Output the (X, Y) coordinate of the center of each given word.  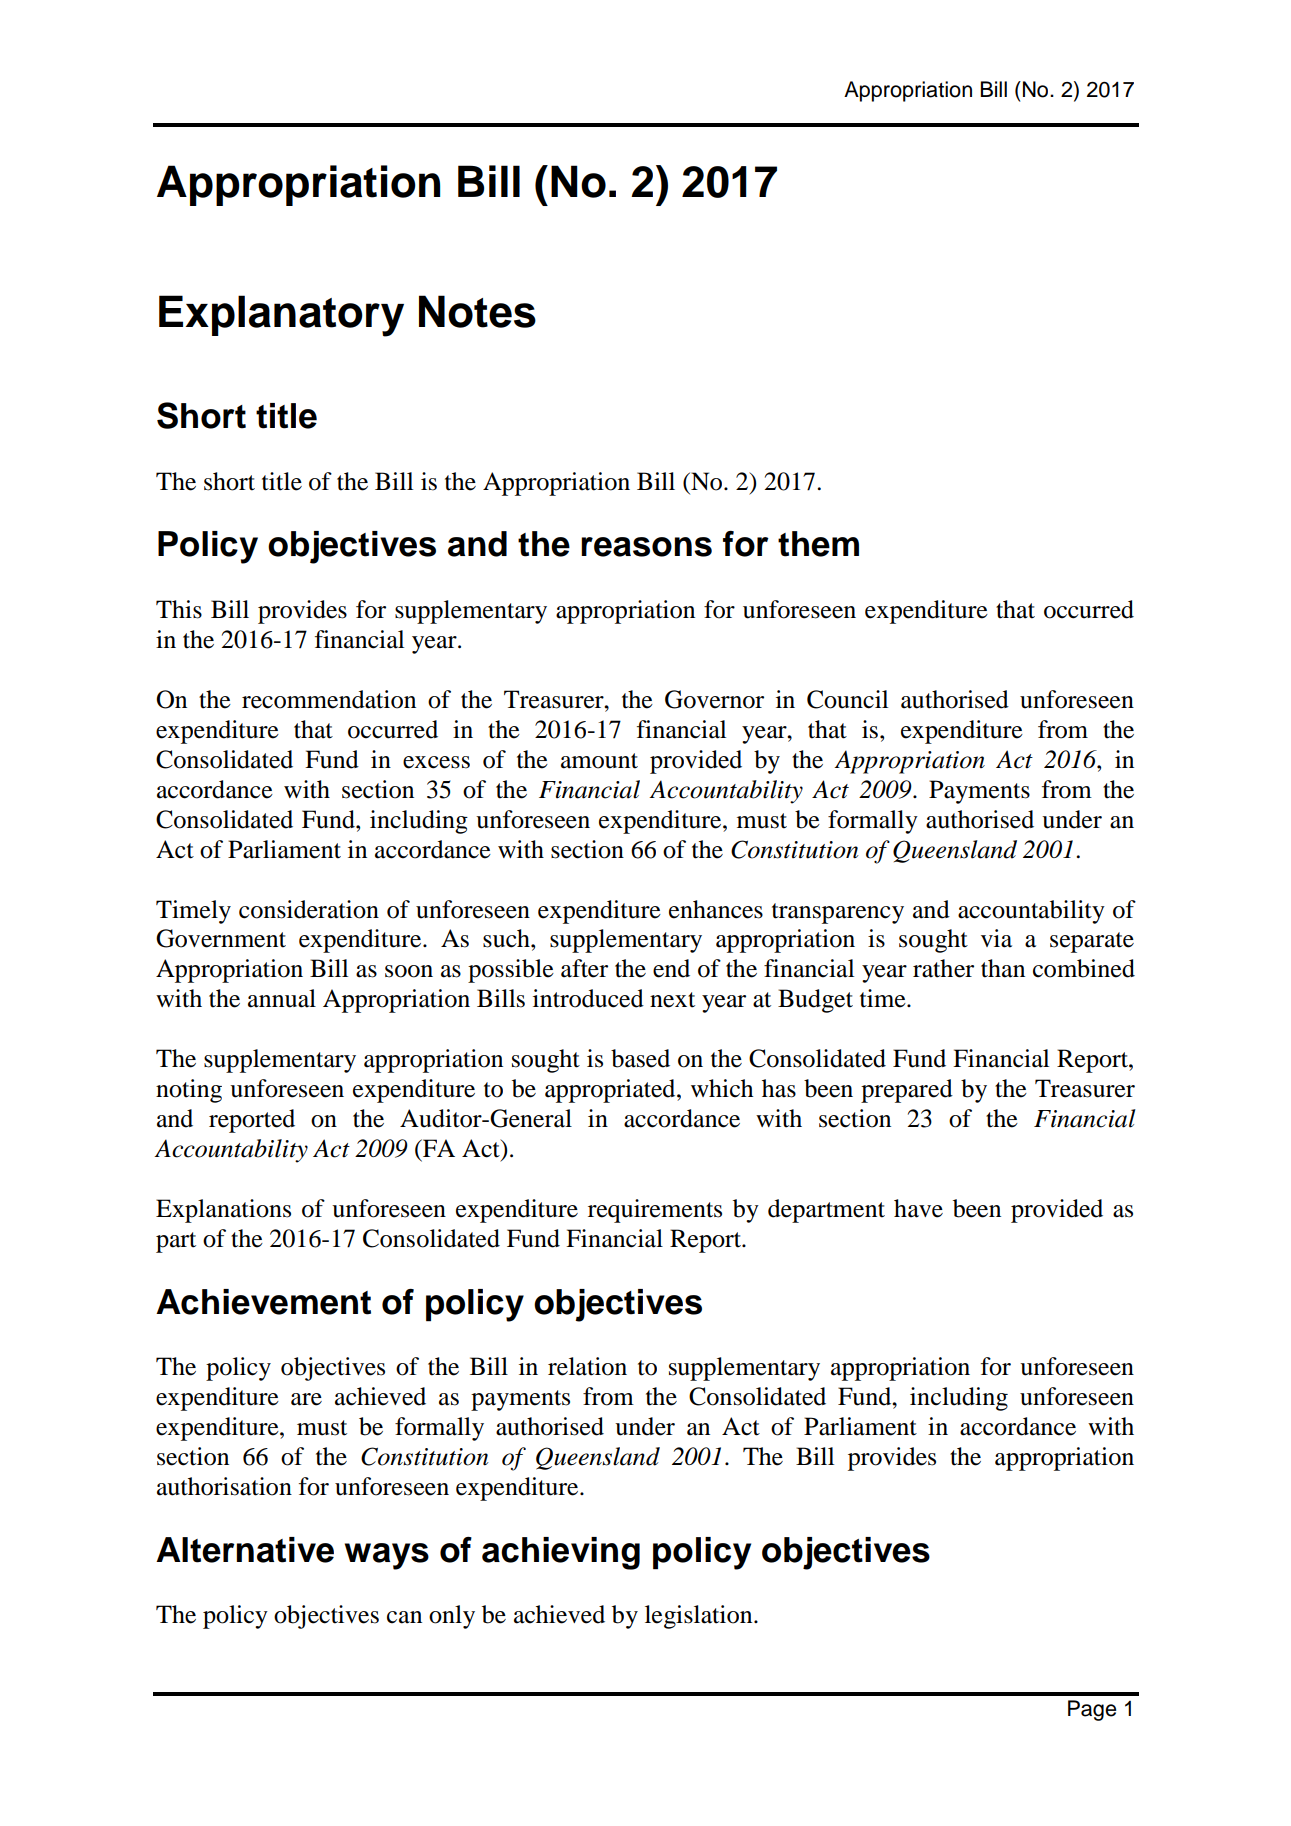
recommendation (329, 699)
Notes (477, 311)
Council (847, 699)
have (918, 1208)
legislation (700, 1617)
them (818, 544)
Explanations (223, 1211)
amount (599, 761)
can (404, 1617)
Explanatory (281, 316)
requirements (655, 1211)
